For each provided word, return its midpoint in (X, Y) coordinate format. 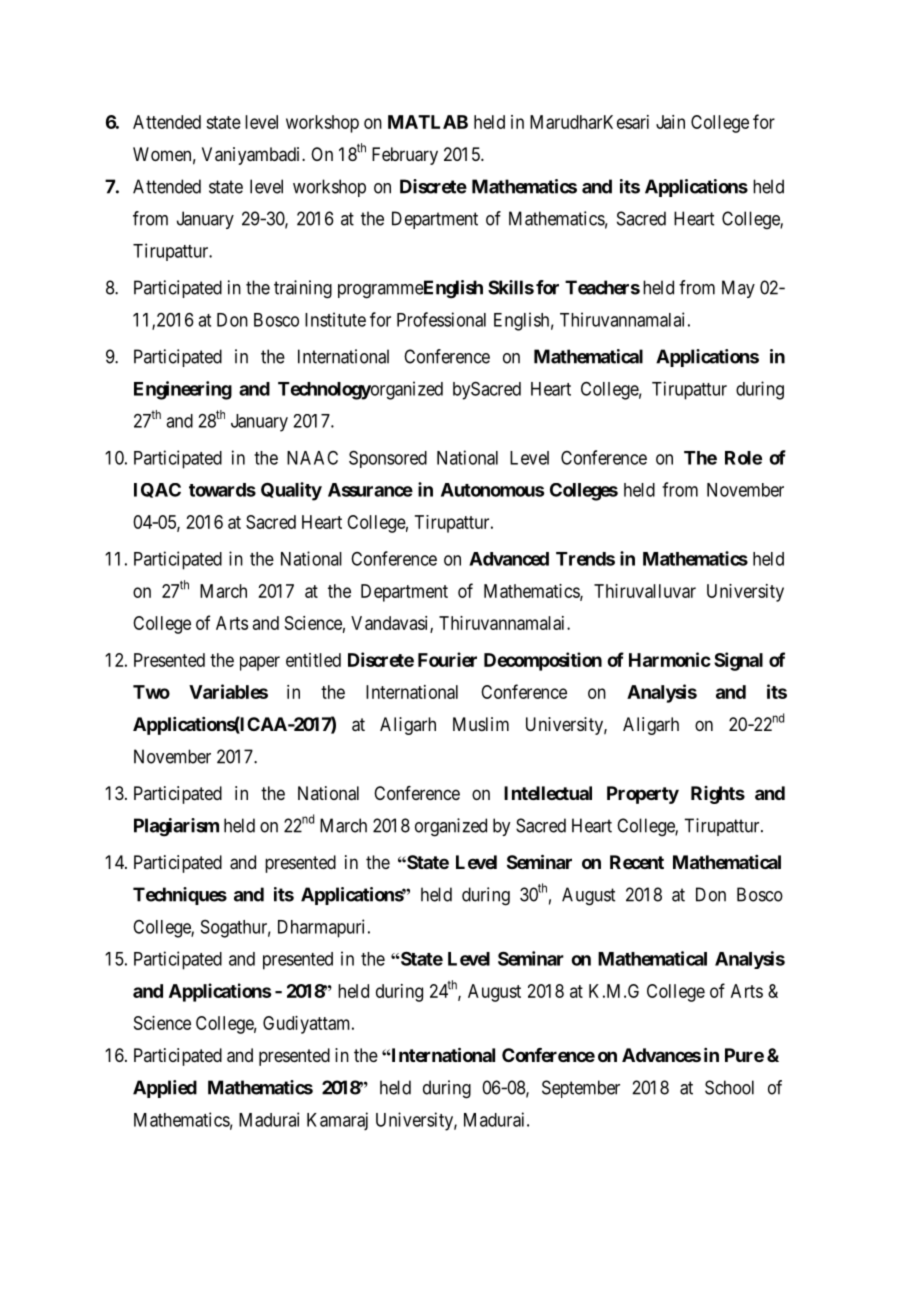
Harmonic (670, 659)
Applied (165, 1089)
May (738, 289)
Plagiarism (176, 827)
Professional (441, 319)
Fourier (447, 659)
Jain (670, 122)
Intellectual (548, 793)
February (405, 156)
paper (260, 663)
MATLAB (428, 122)
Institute (335, 319)
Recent (637, 862)
